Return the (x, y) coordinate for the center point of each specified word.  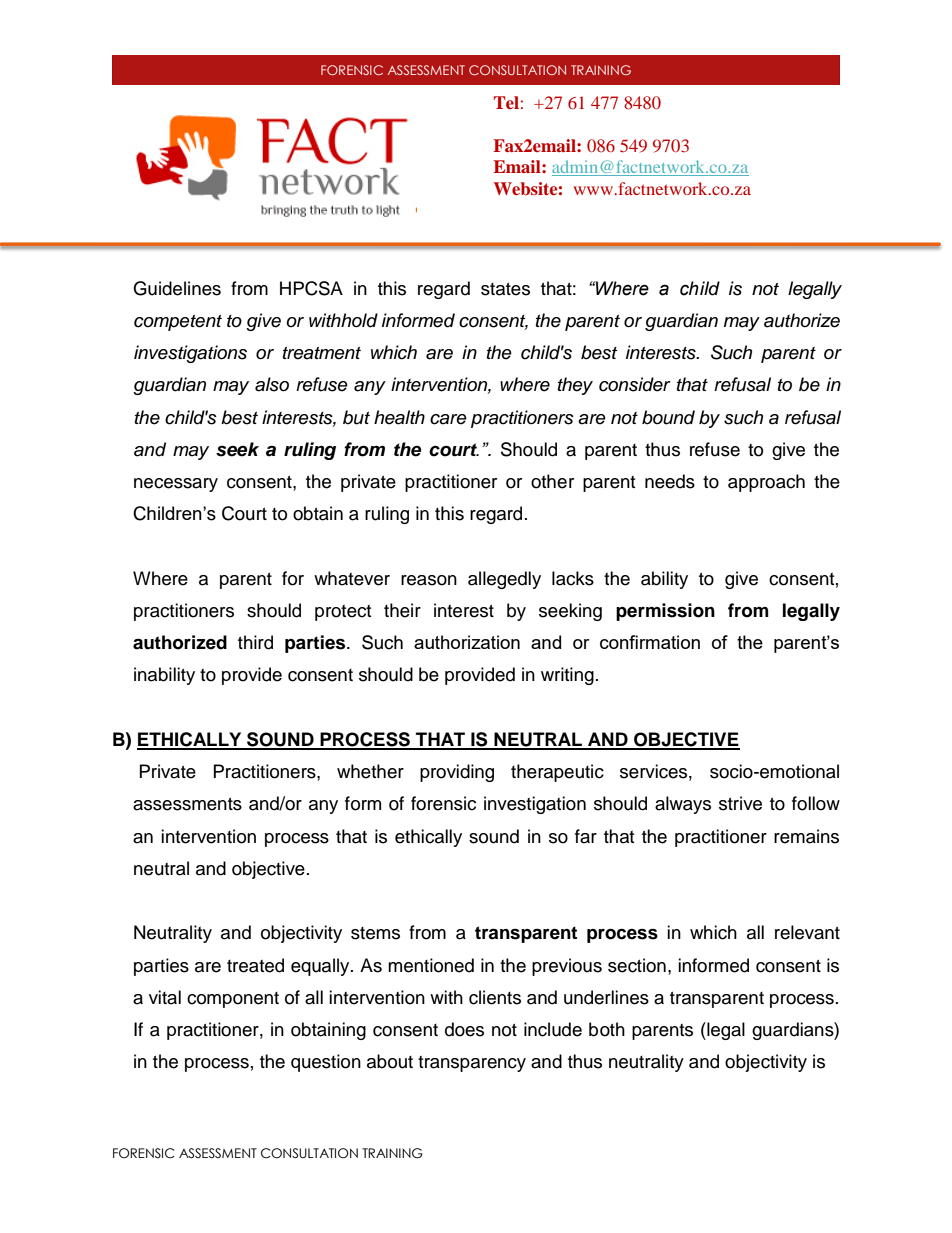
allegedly (504, 580)
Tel (506, 102)
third (255, 642)
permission (665, 612)
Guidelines (177, 288)
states (505, 289)
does (464, 1029)
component (233, 1000)
